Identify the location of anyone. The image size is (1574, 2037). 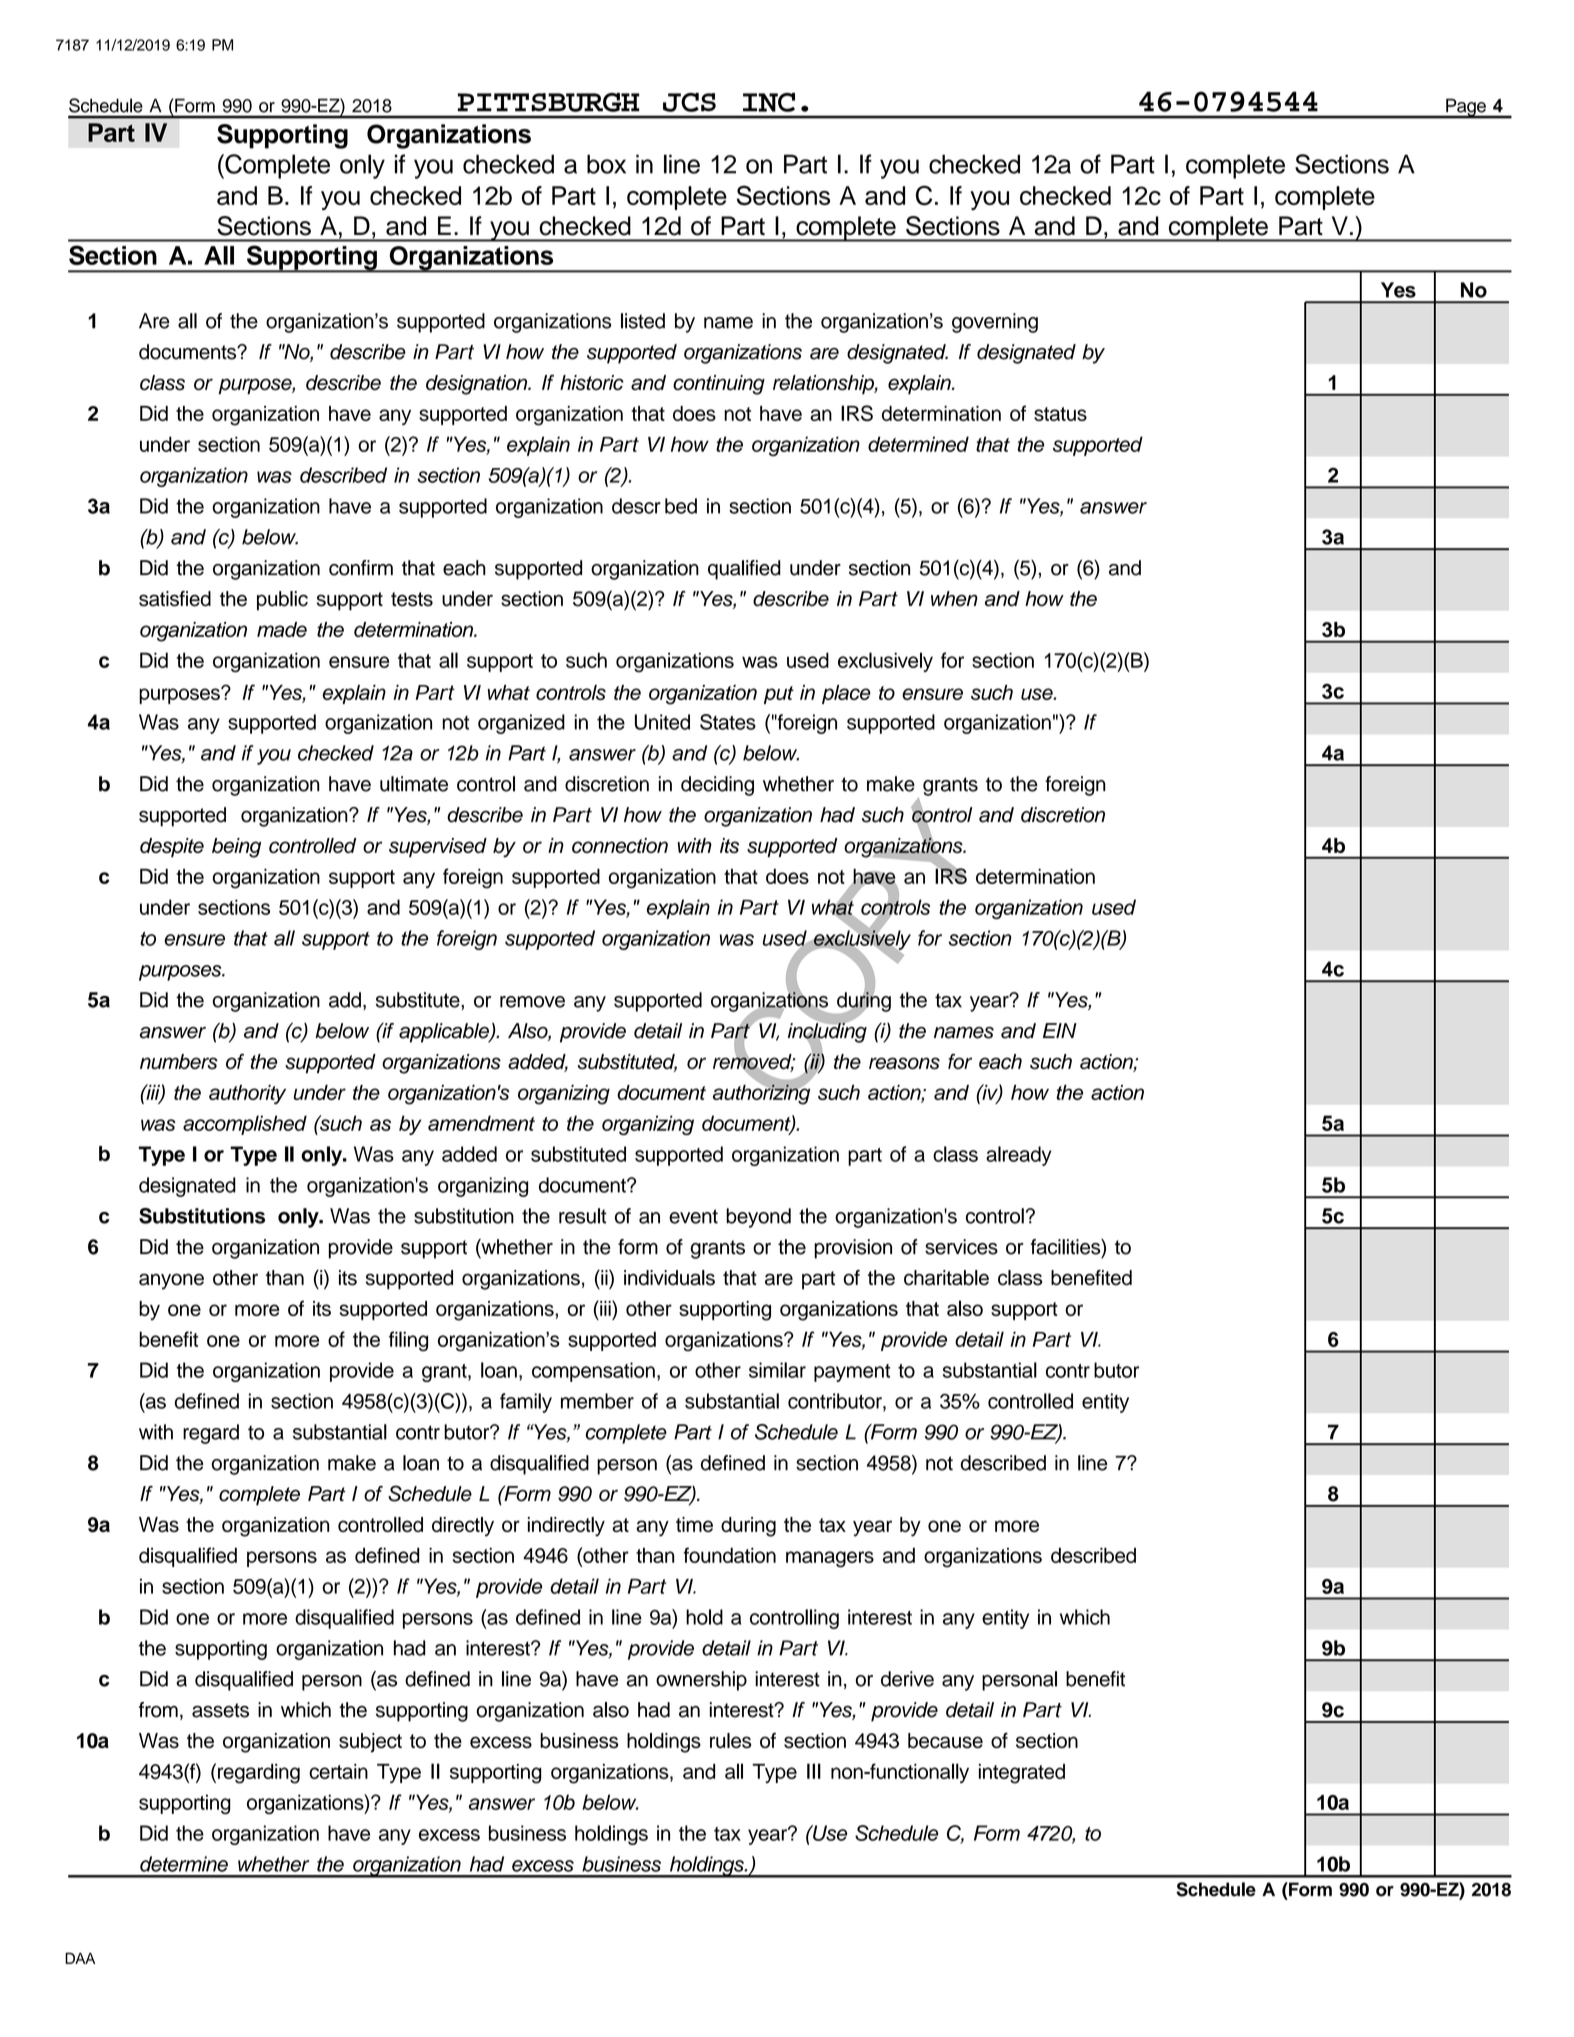
(171, 1281).
